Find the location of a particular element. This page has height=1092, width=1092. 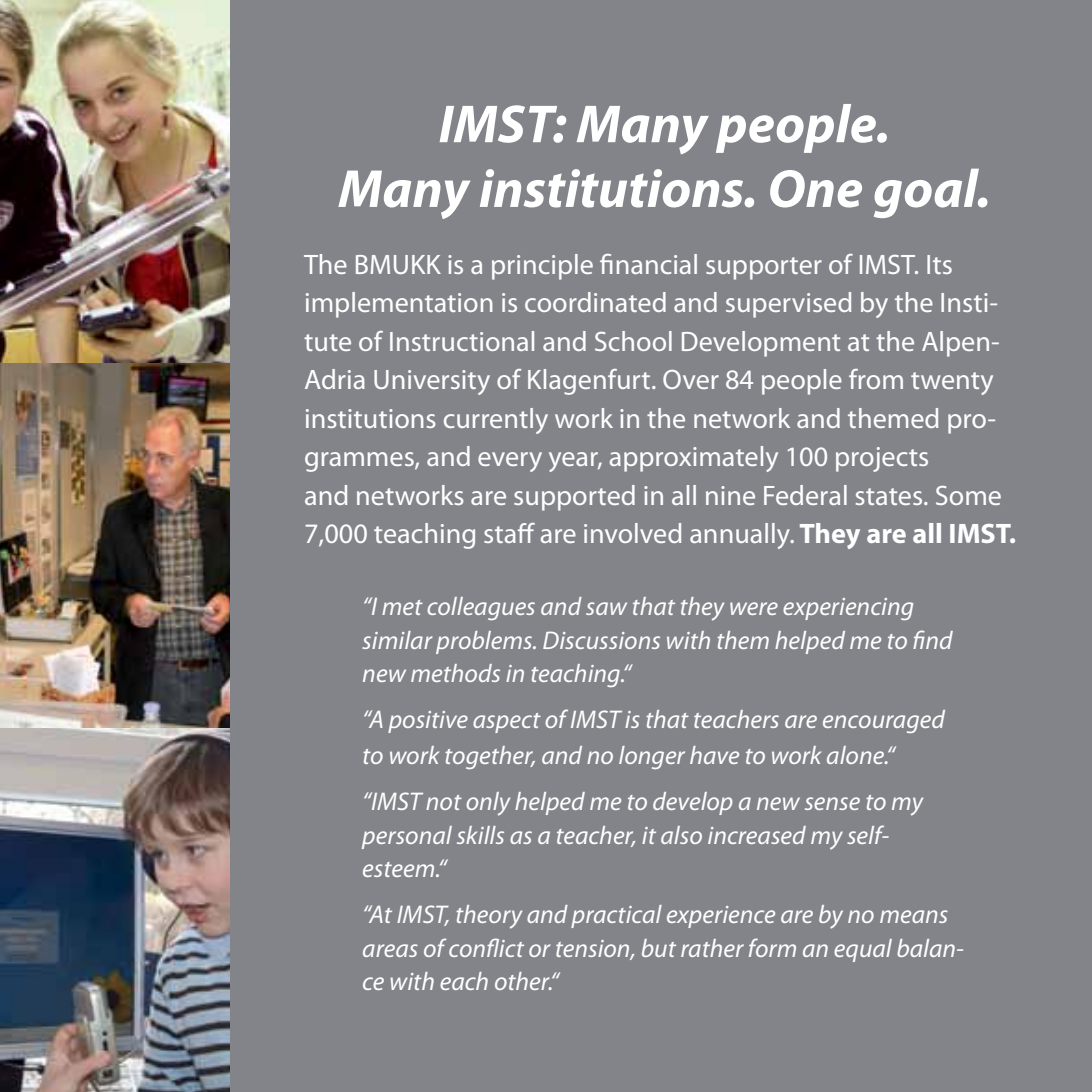

nine is located at coordinates (730, 495).
